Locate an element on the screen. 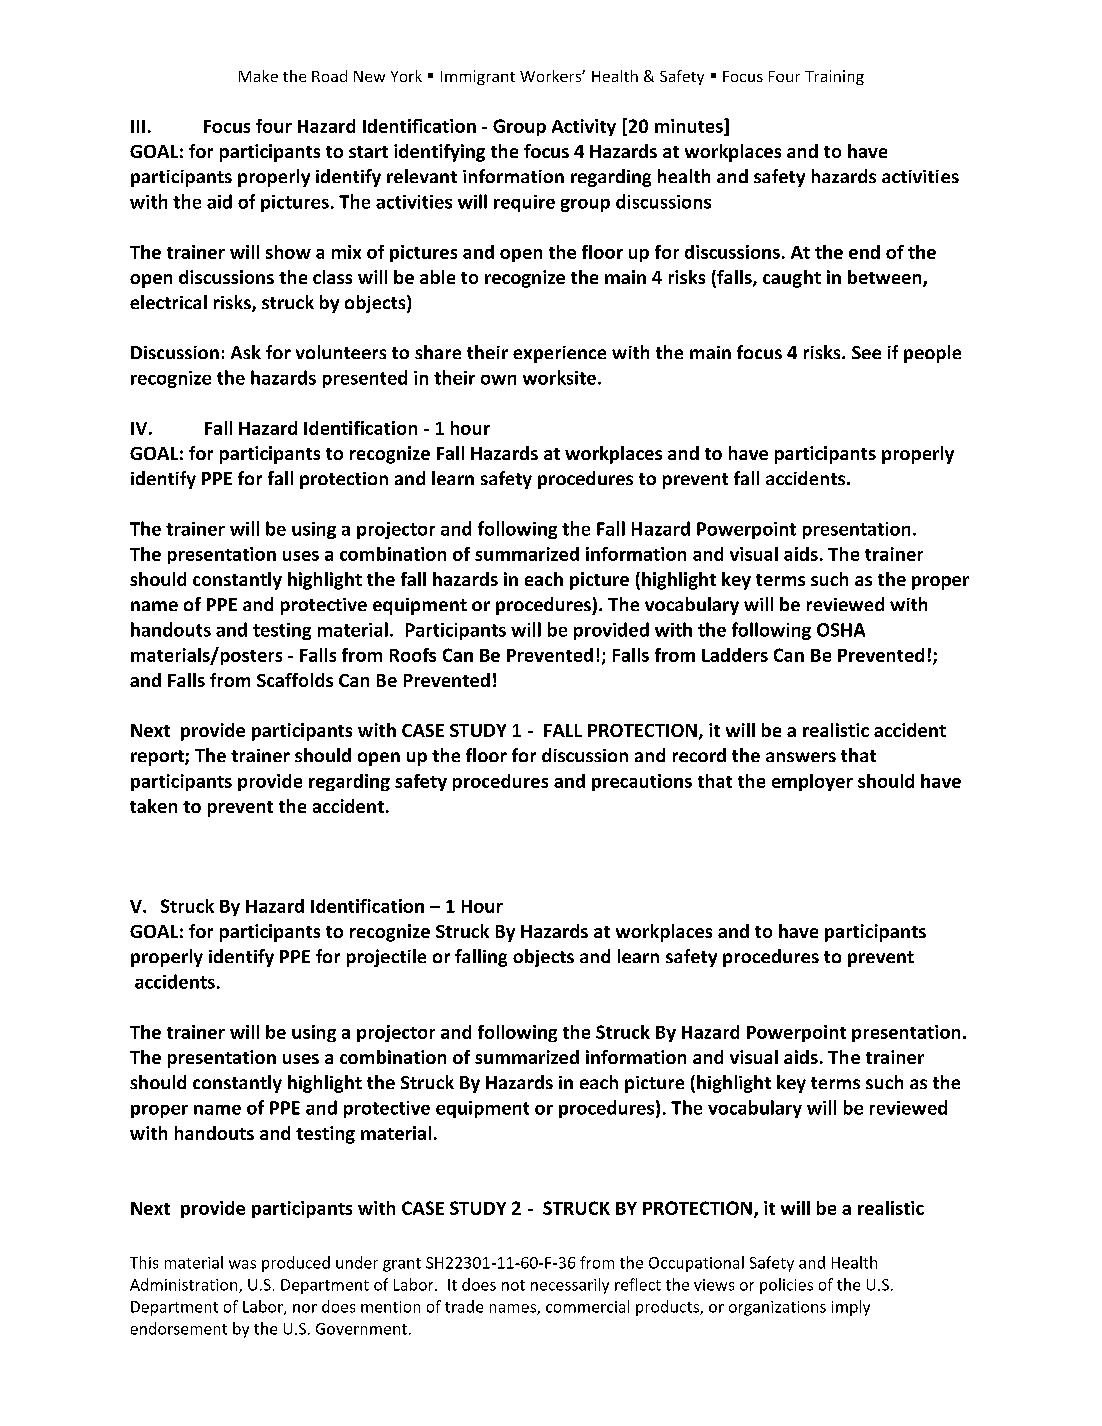 Image resolution: width=1102 pixels, height=1426 pixels. Training is located at coordinates (834, 77).
